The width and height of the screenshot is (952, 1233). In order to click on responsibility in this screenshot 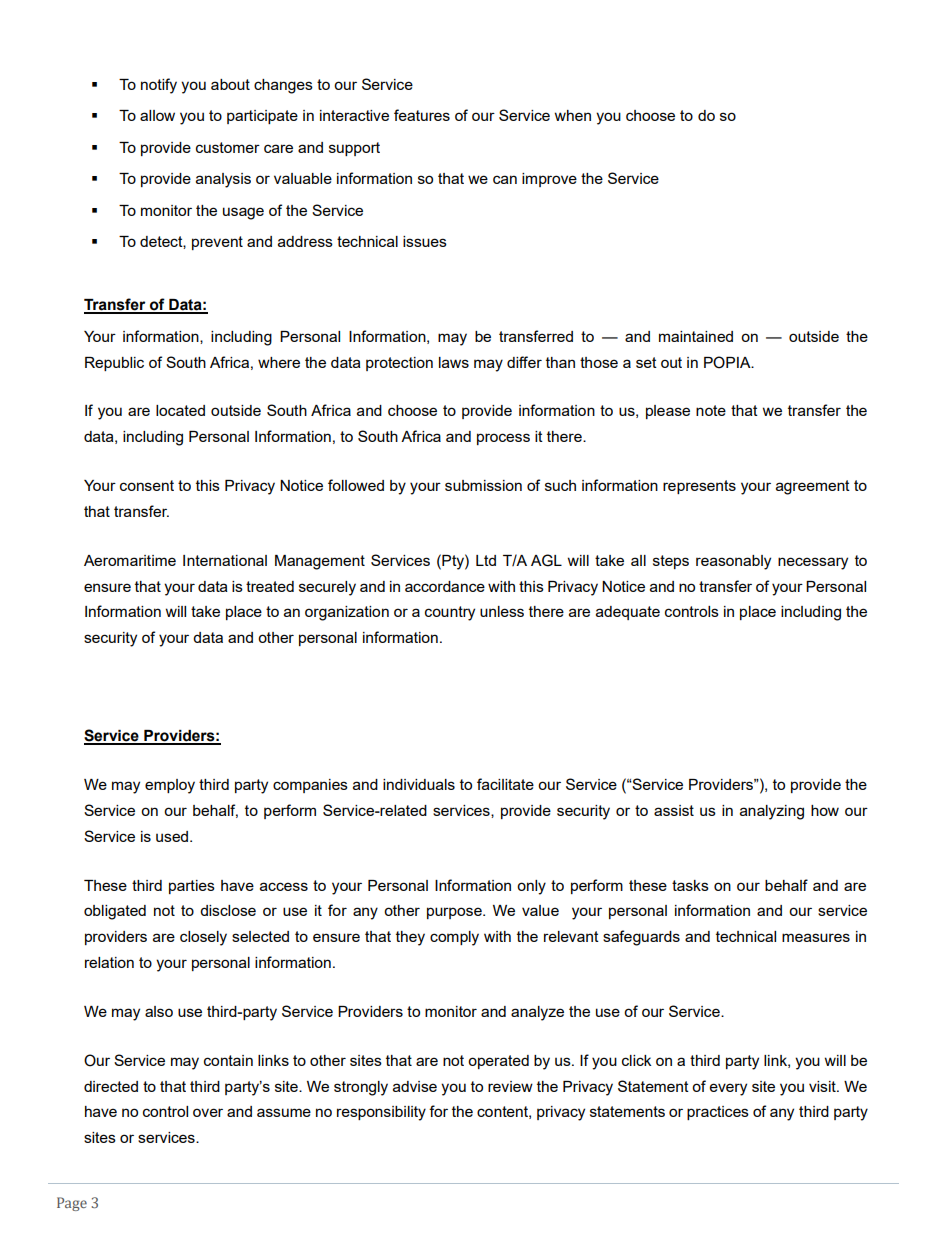, I will do `click(381, 1113)`.
